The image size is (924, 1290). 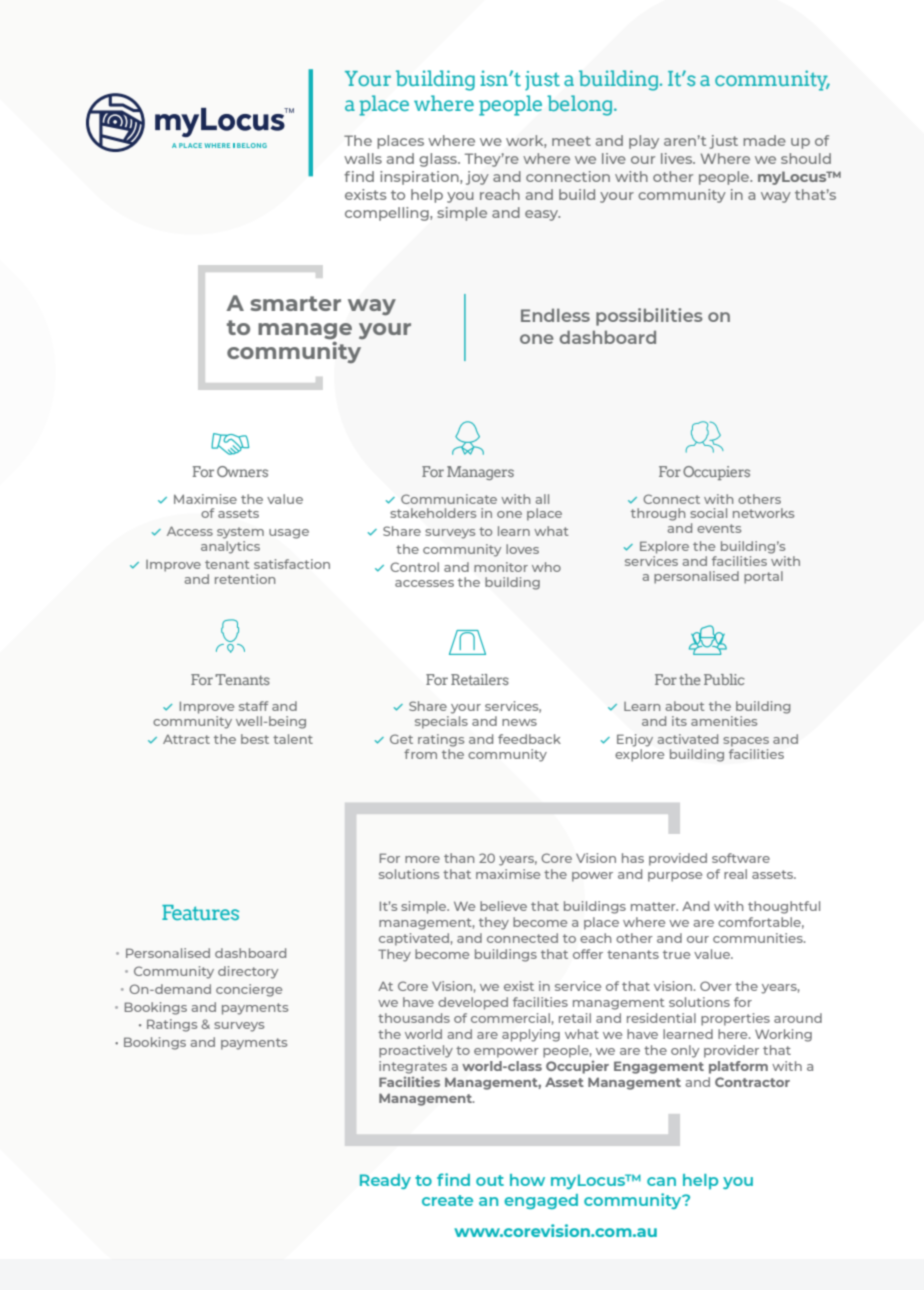 What do you see at coordinates (555, 315) in the page?
I see `Endless` at bounding box center [555, 315].
